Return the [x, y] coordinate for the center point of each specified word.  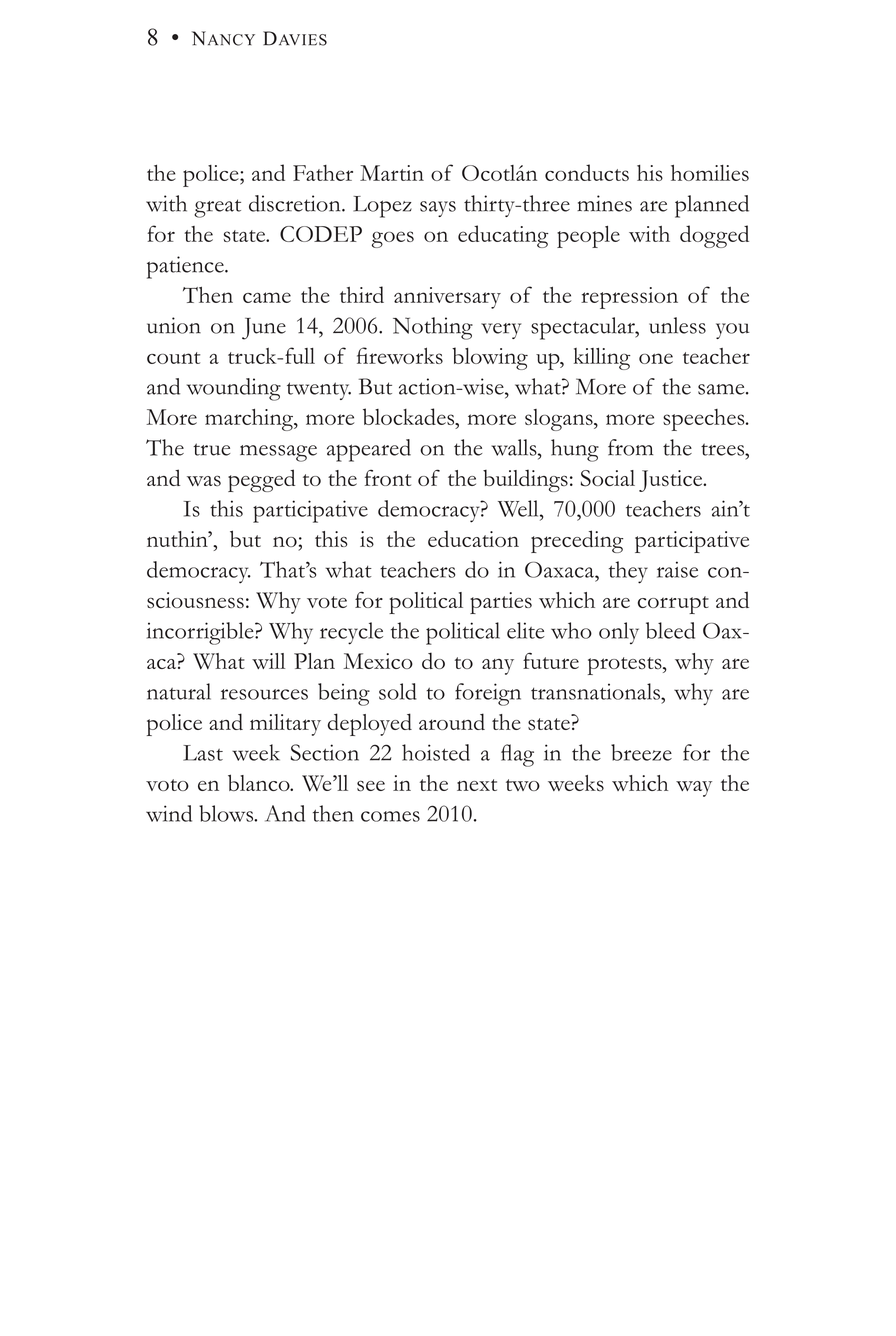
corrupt [673, 605]
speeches [705, 420]
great [217, 208]
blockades [410, 418]
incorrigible [201, 633]
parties [501, 603]
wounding [234, 389]
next [477, 785]
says [438, 209]
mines [604, 203]
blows [227, 813]
